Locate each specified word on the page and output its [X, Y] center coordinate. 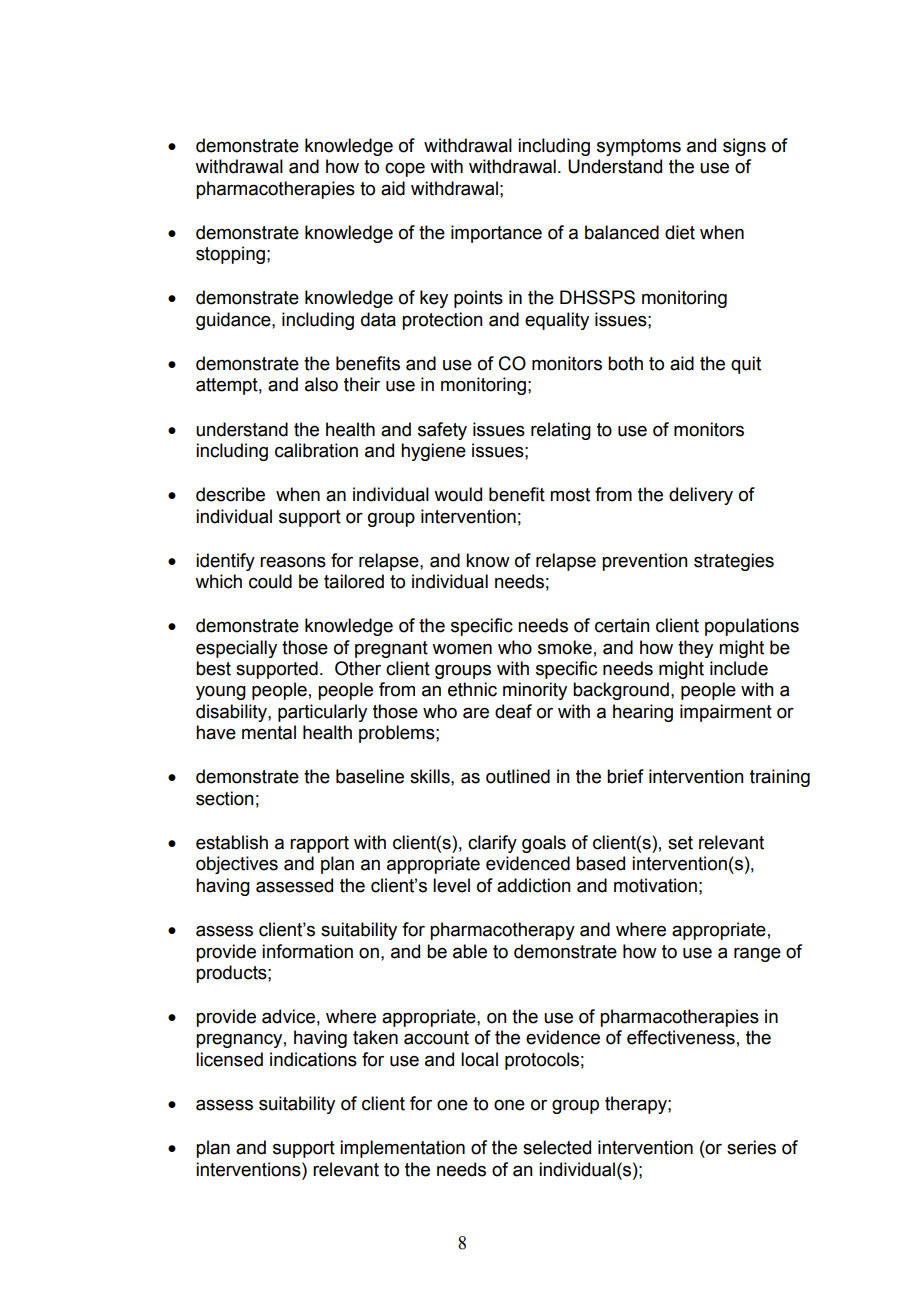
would [458, 494]
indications [313, 1059]
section [225, 798]
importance [496, 234]
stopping [230, 255]
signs [744, 147]
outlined [518, 776]
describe [230, 494]
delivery [701, 496]
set [680, 843]
